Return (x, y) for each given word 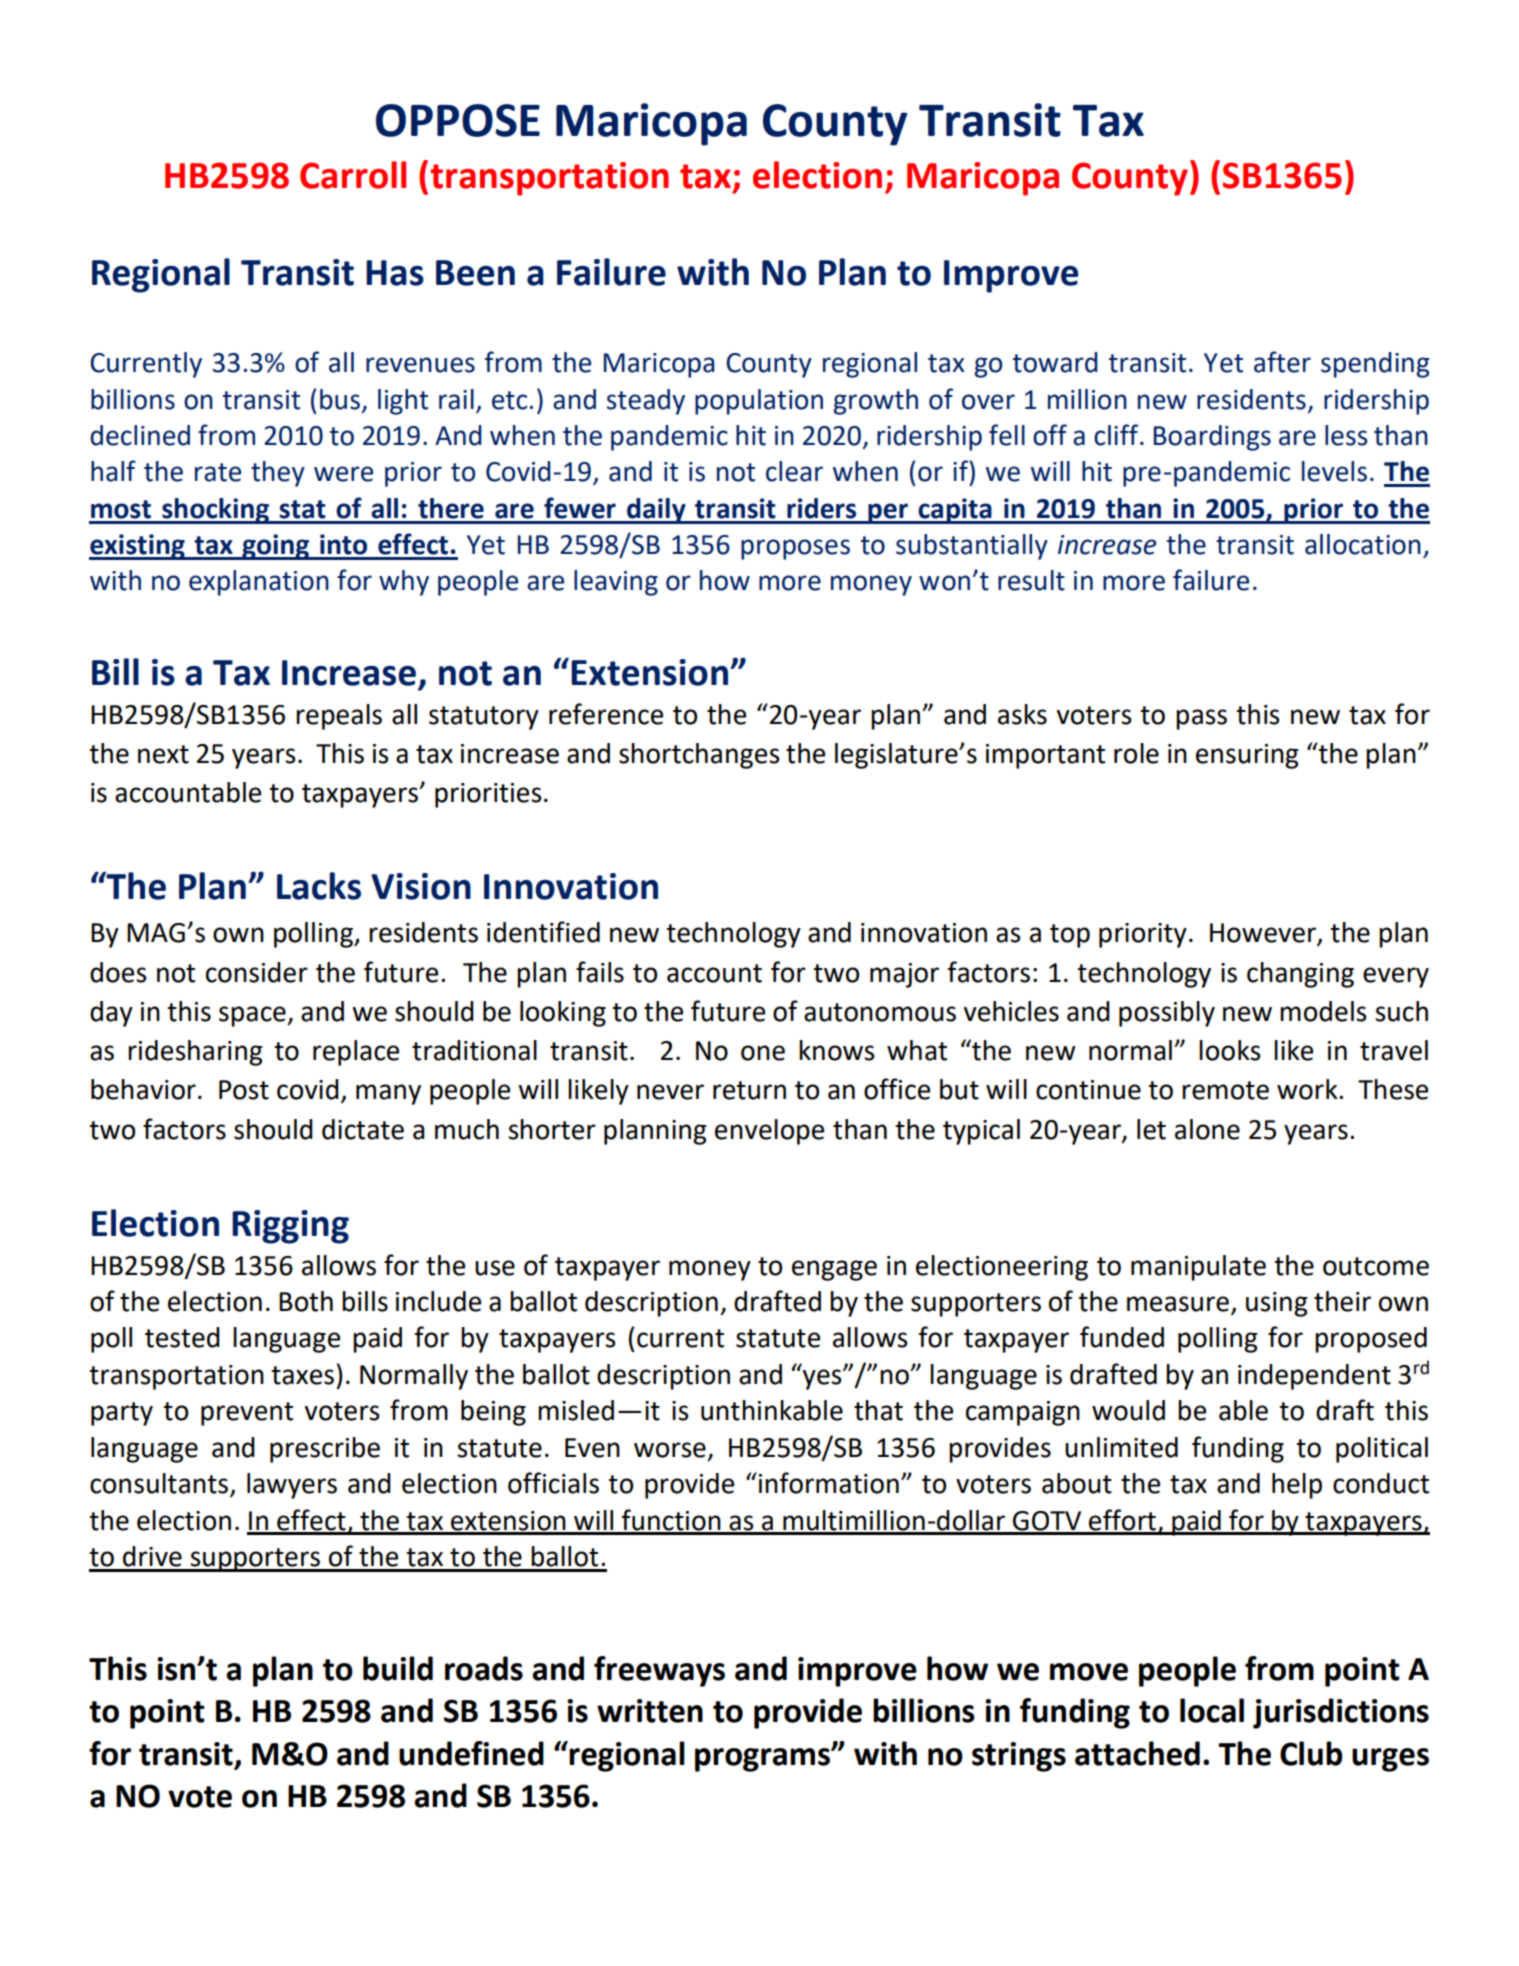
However (1264, 934)
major (904, 975)
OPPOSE (458, 120)
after (1282, 362)
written (650, 1711)
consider (257, 972)
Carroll (353, 175)
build (398, 1668)
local (1212, 1710)
